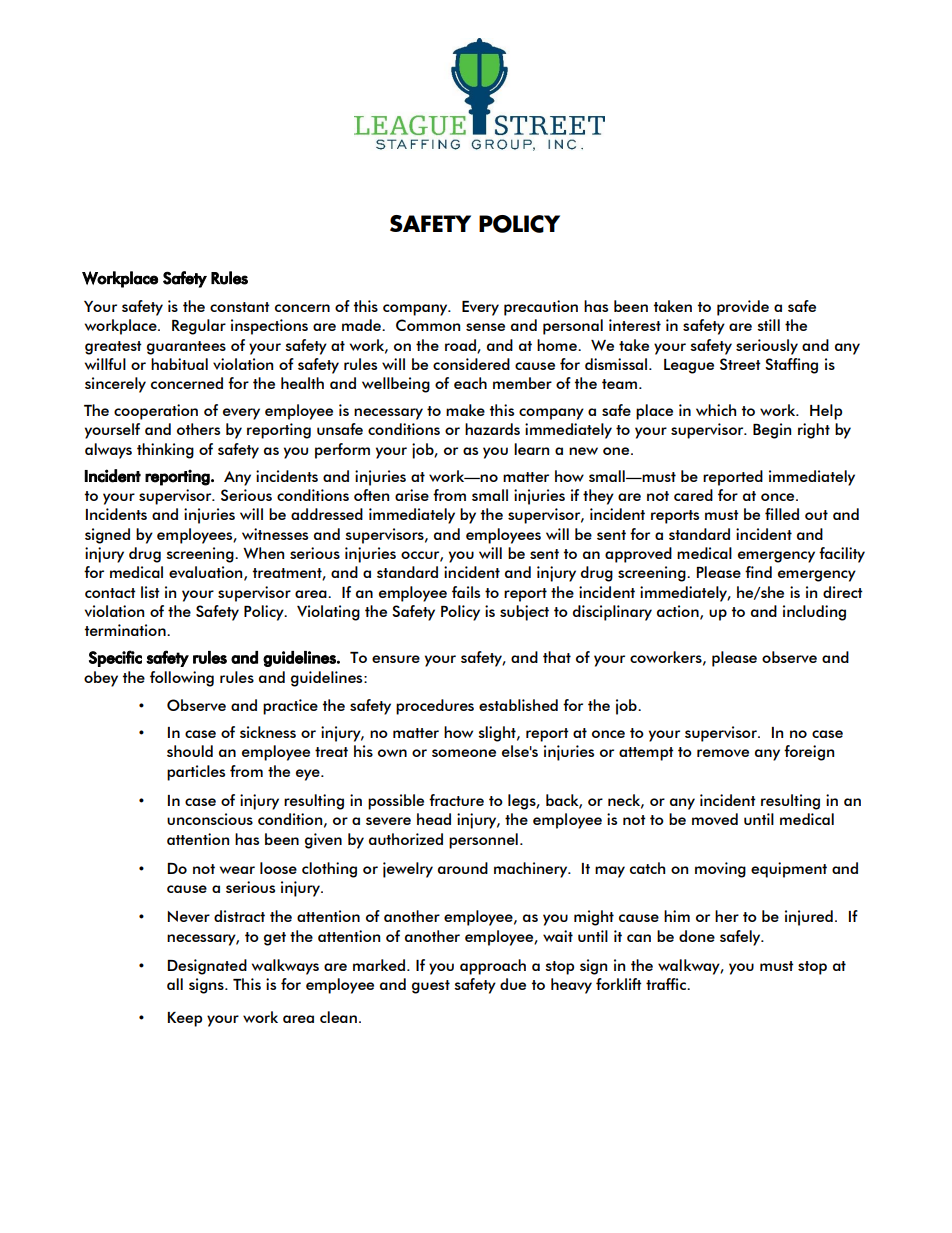  Describe the element at coordinates (723, 753) in the screenshot. I see `remove` at that location.
